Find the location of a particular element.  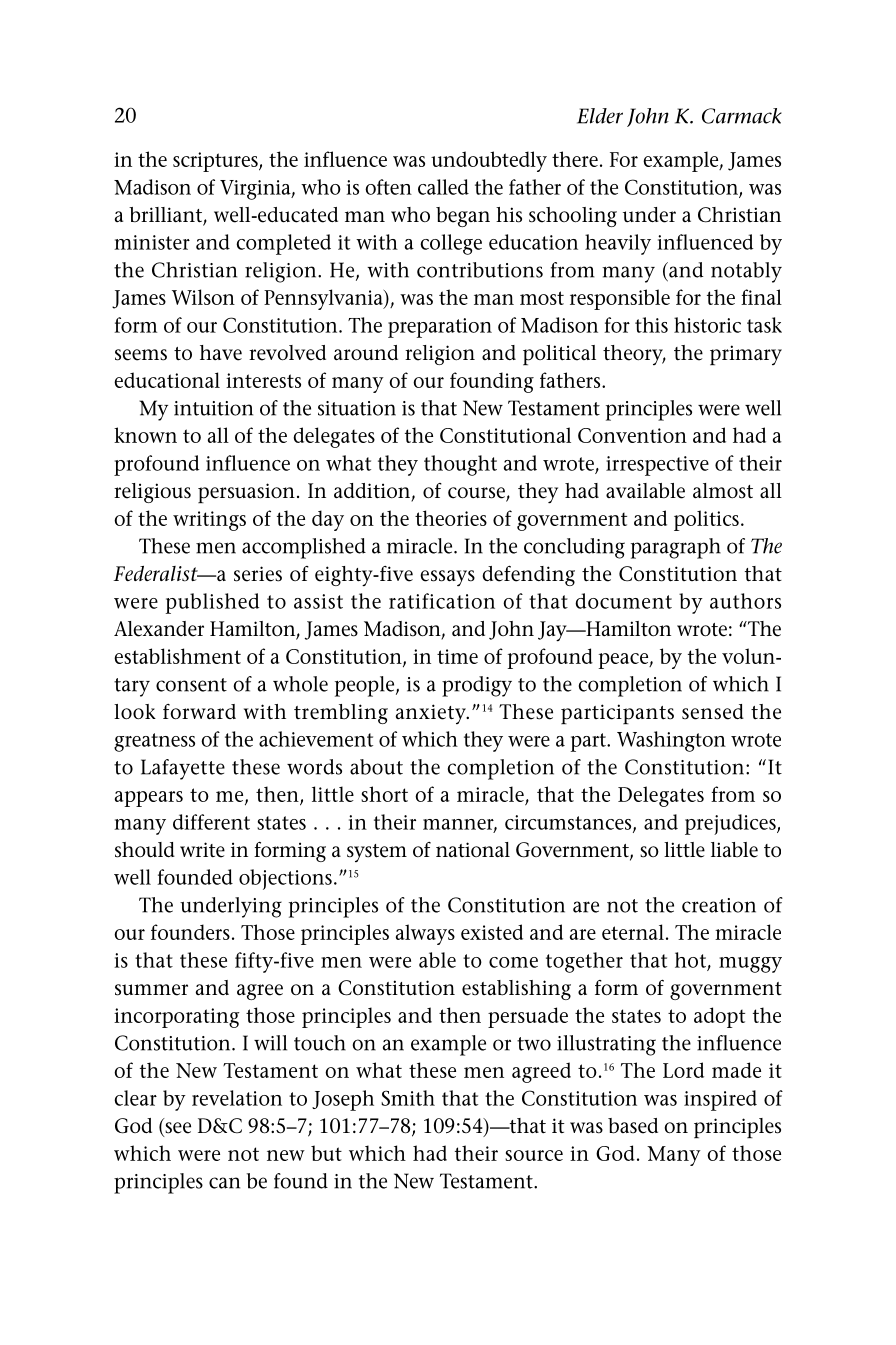

Washington is located at coordinates (671, 741).
